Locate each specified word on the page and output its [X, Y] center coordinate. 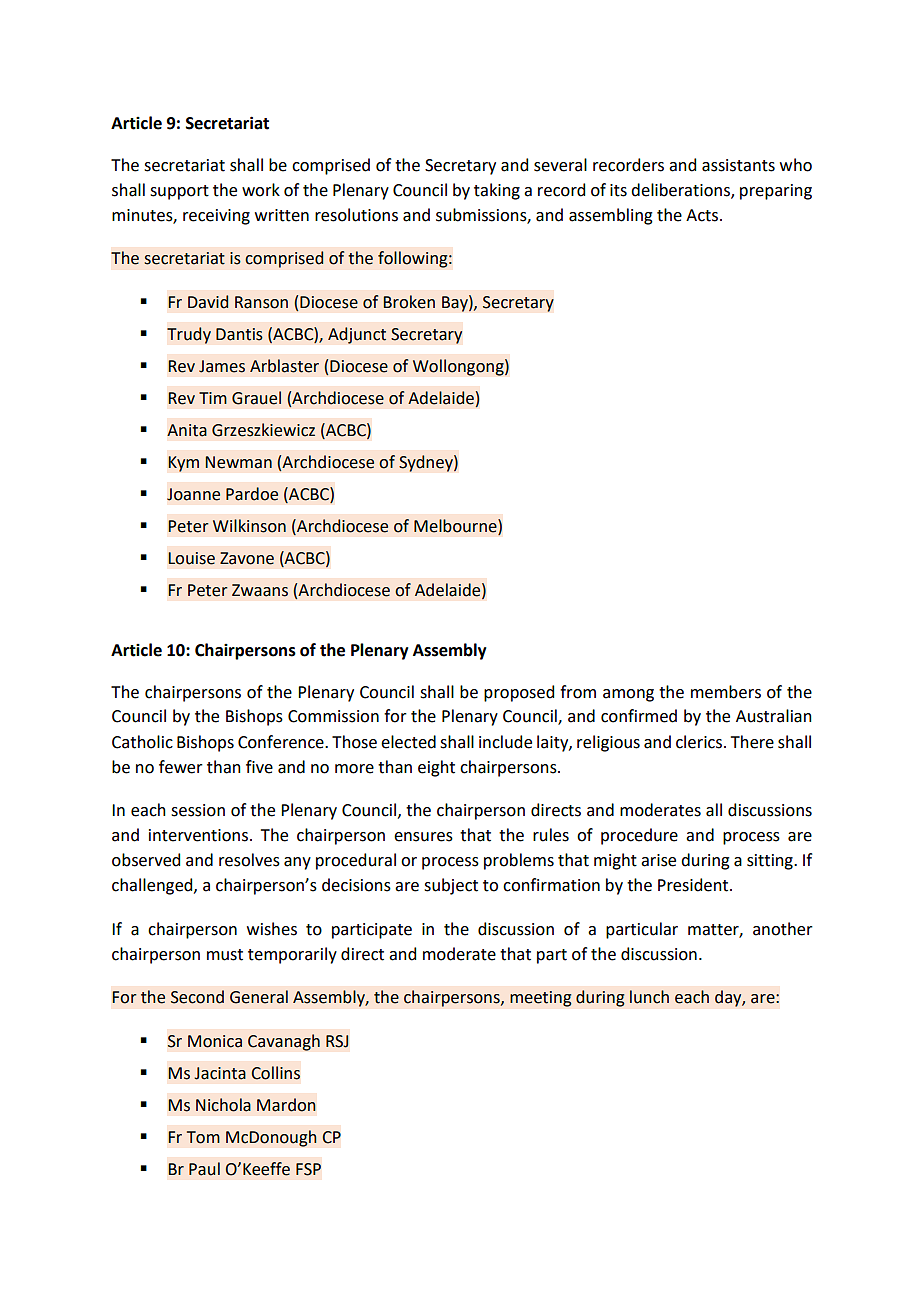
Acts [703, 215]
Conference [282, 742]
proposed [519, 693]
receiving [216, 217]
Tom [203, 1137]
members [726, 692]
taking [497, 191]
